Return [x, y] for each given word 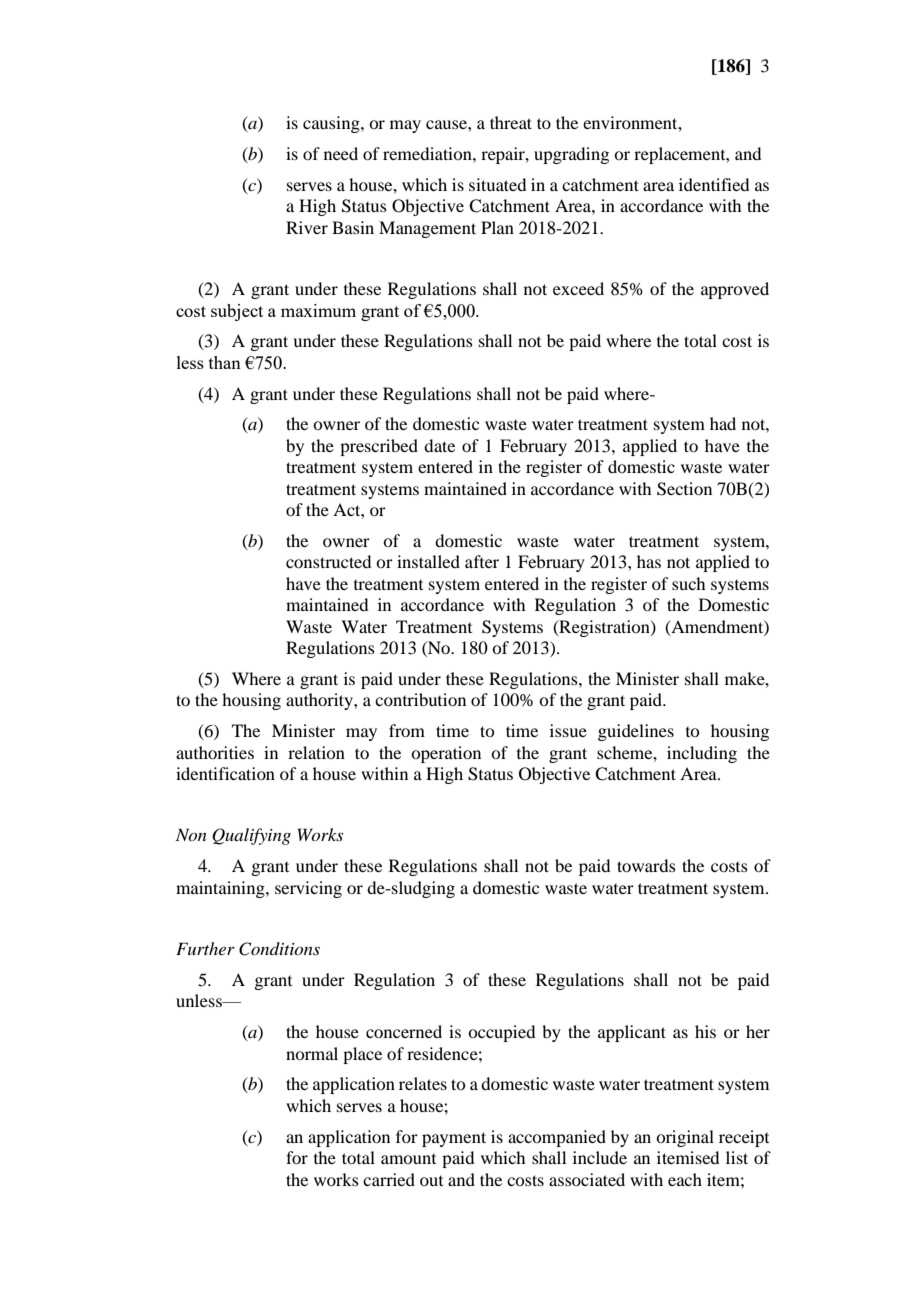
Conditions [279, 949]
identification [225, 773]
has [649, 561]
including [702, 754]
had [723, 423]
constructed [328, 561]
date [439, 445]
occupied [501, 1033]
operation [446, 754]
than [225, 362]
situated [497, 184]
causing [332, 124]
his [705, 1031]
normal [312, 1053]
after [482, 561]
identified [714, 184]
